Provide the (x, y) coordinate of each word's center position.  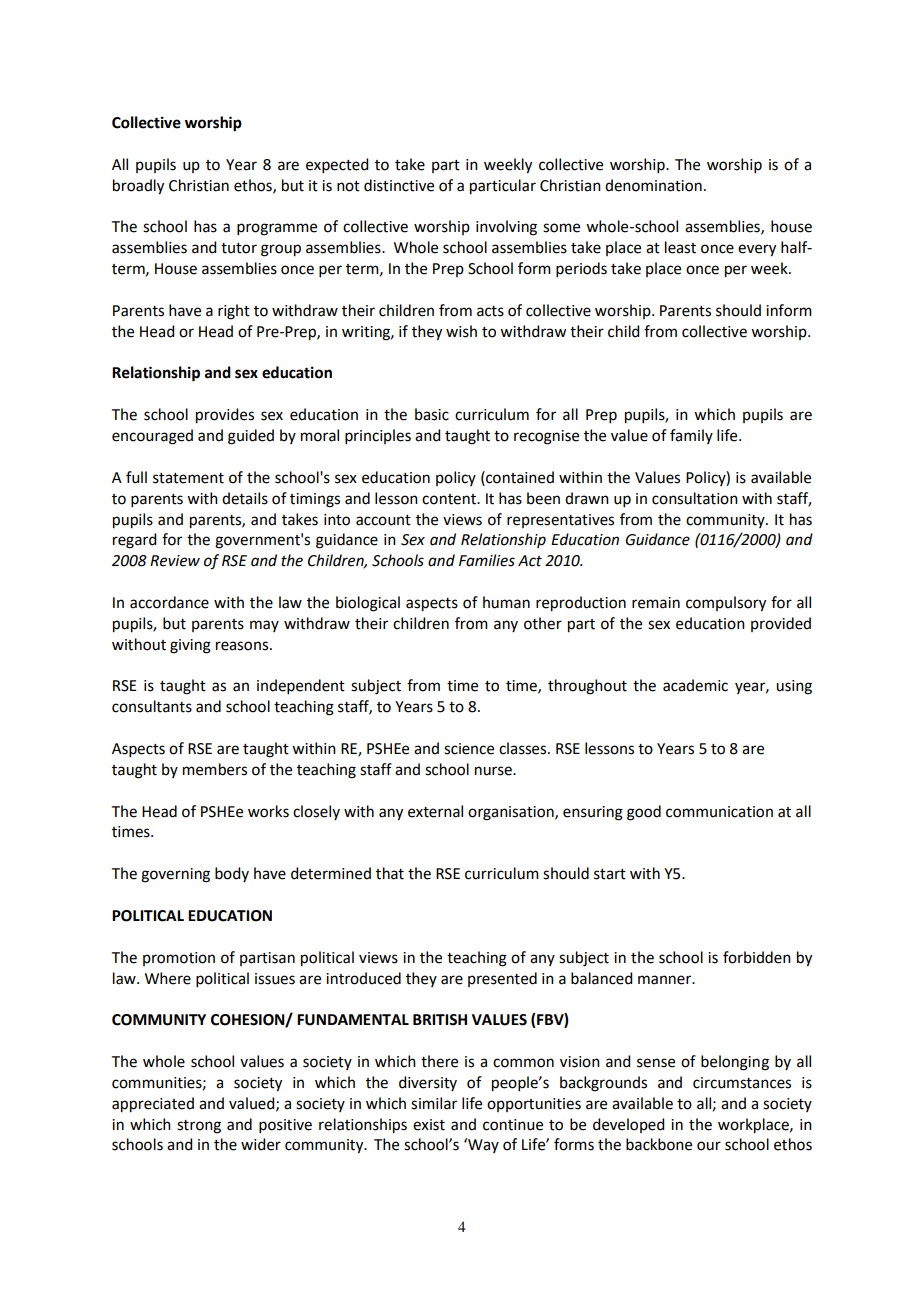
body (232, 874)
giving (190, 646)
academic (695, 685)
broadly (138, 187)
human (506, 602)
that (390, 873)
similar (434, 1103)
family (691, 436)
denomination (653, 185)
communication (719, 812)
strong (199, 1127)
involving (506, 228)
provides (225, 416)
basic (432, 414)
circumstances (742, 1083)
